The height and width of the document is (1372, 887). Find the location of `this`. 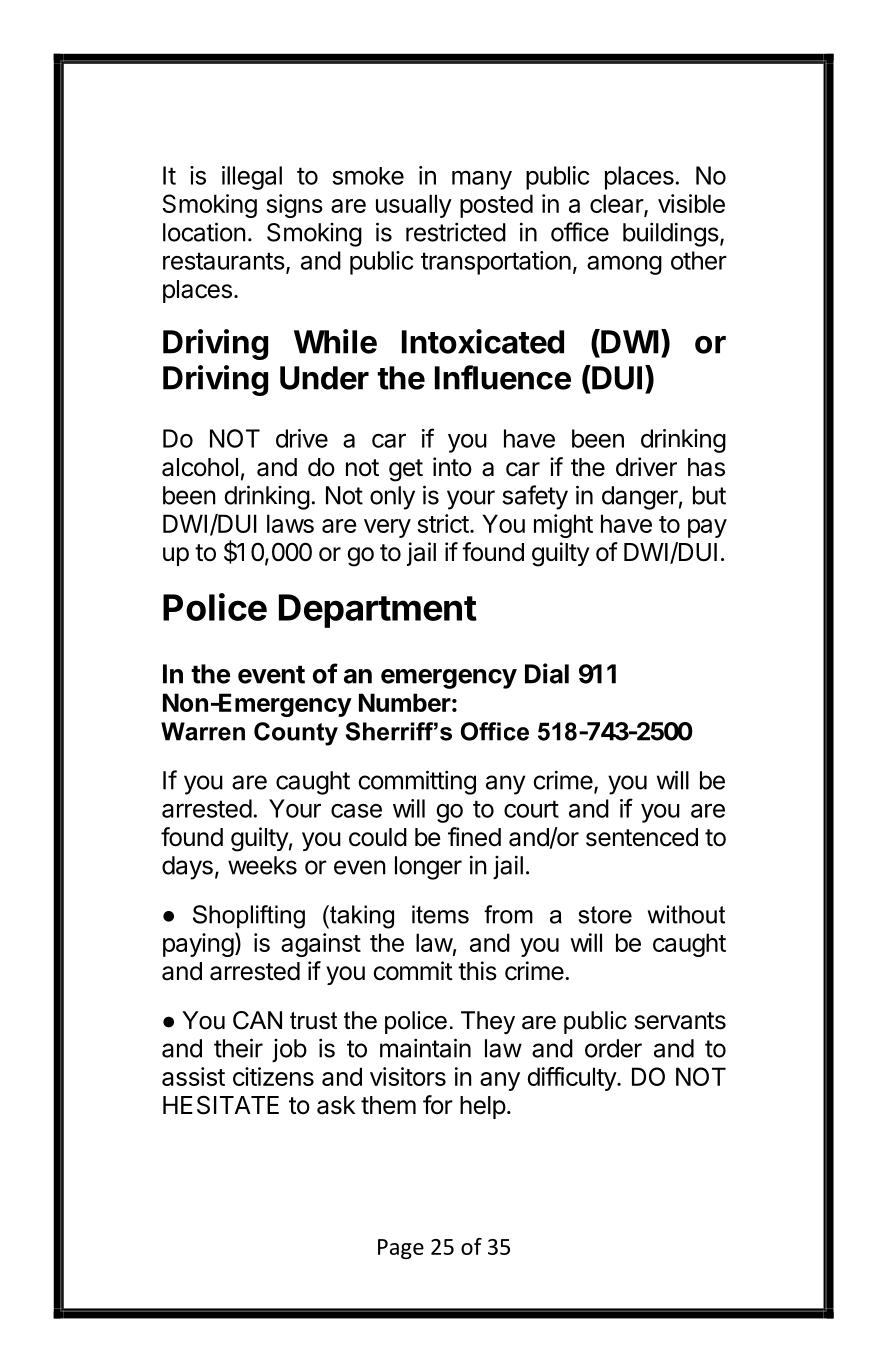

this is located at coordinates (477, 971).
